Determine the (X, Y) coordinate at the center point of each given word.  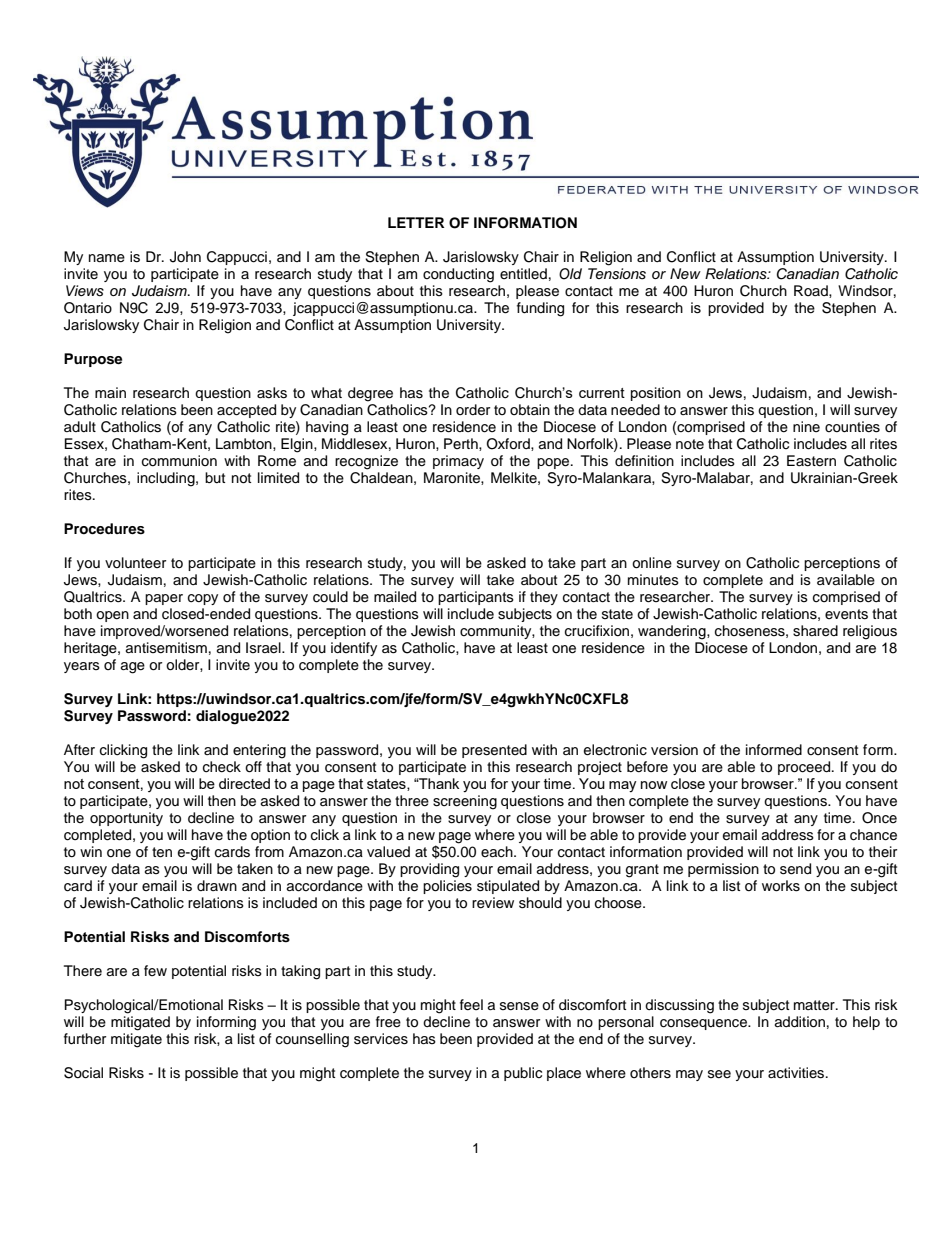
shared (815, 631)
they (544, 598)
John (185, 257)
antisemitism (166, 648)
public (523, 1074)
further (85, 1039)
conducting (458, 275)
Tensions (617, 274)
